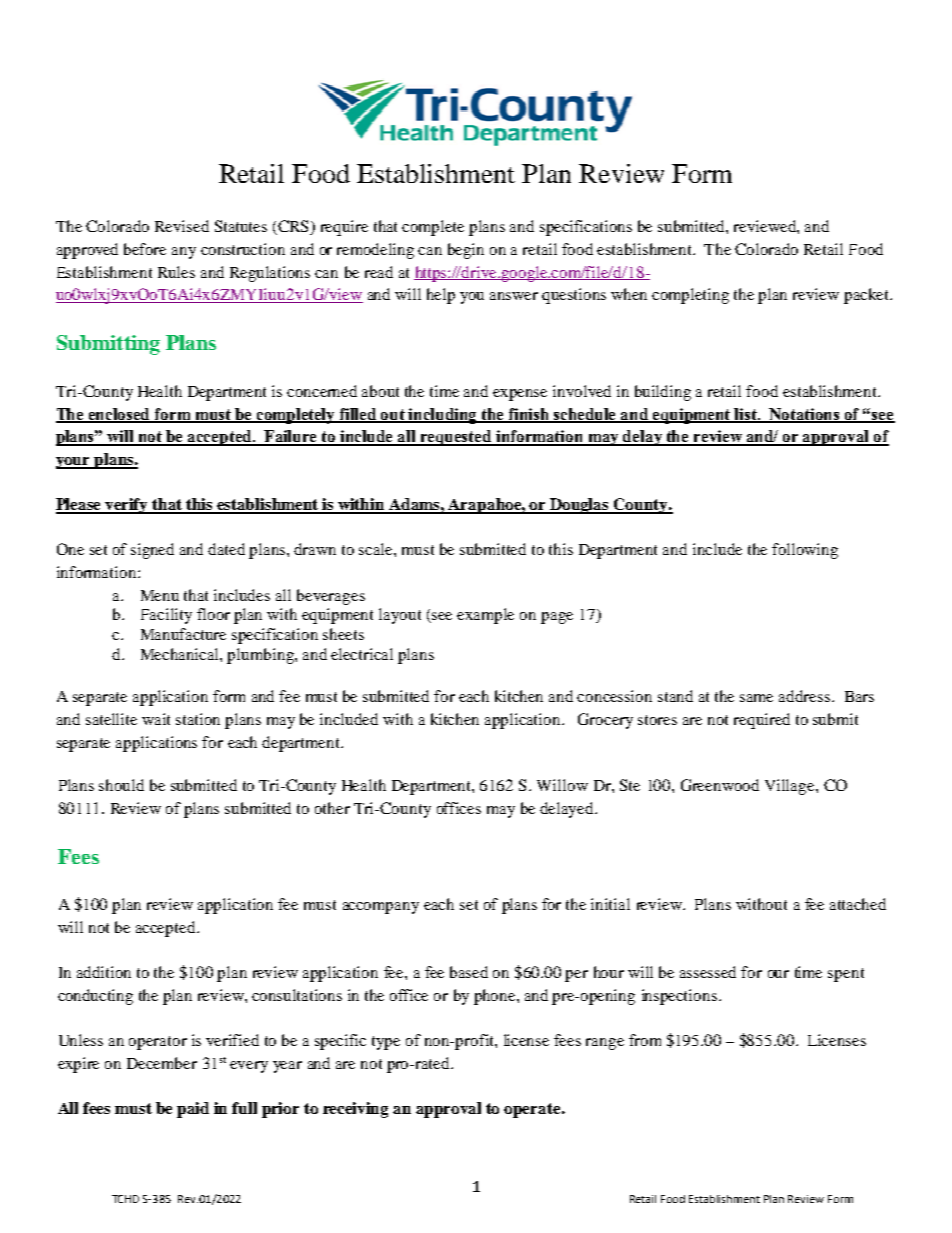 The height and width of the screenshot is (1233, 952). What do you see at coordinates (145, 249) in the screenshot?
I see `before` at bounding box center [145, 249].
